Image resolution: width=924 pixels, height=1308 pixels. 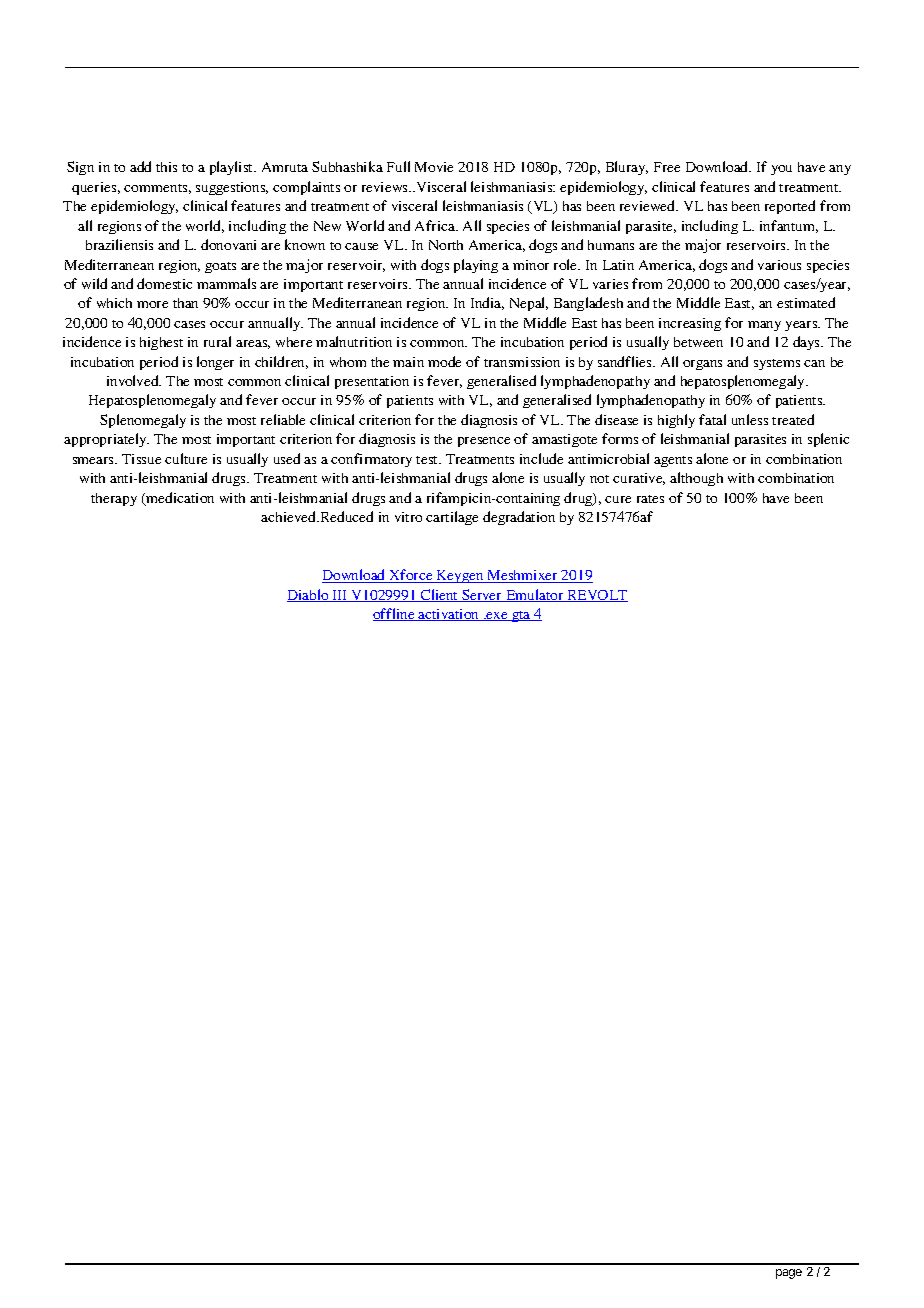 I want to click on therapy, so click(x=114, y=499).
